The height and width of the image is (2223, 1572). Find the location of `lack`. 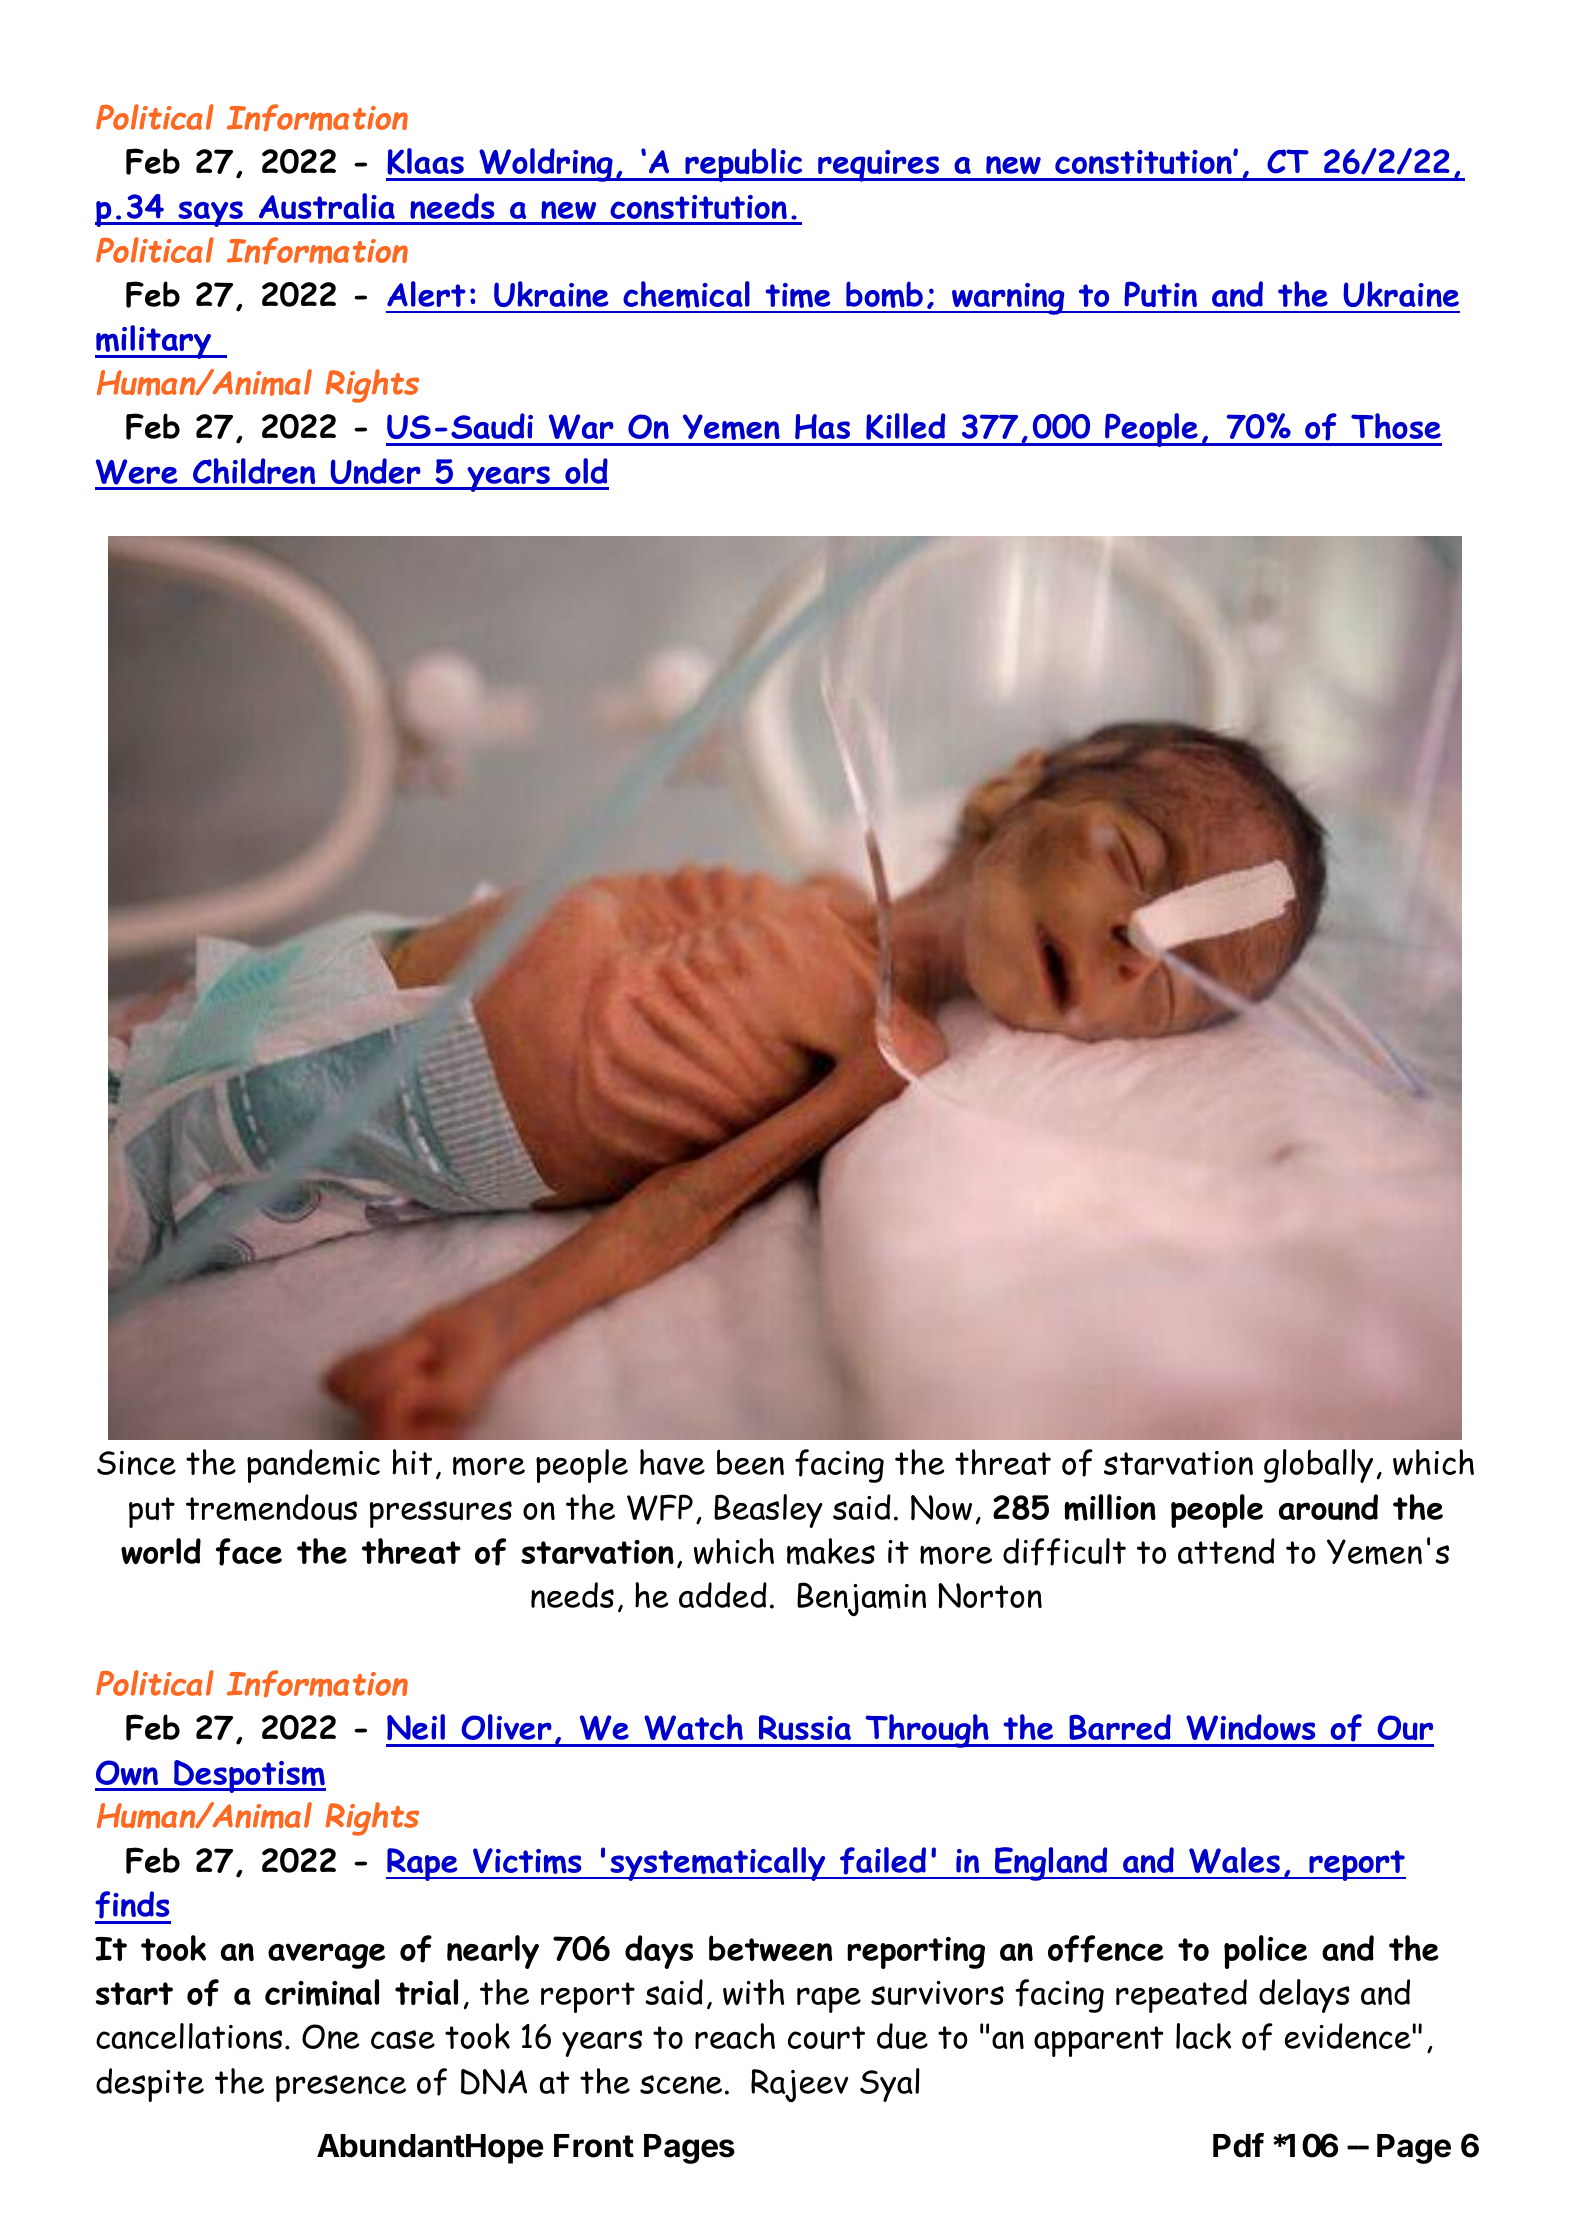

lack is located at coordinates (1203, 2036).
